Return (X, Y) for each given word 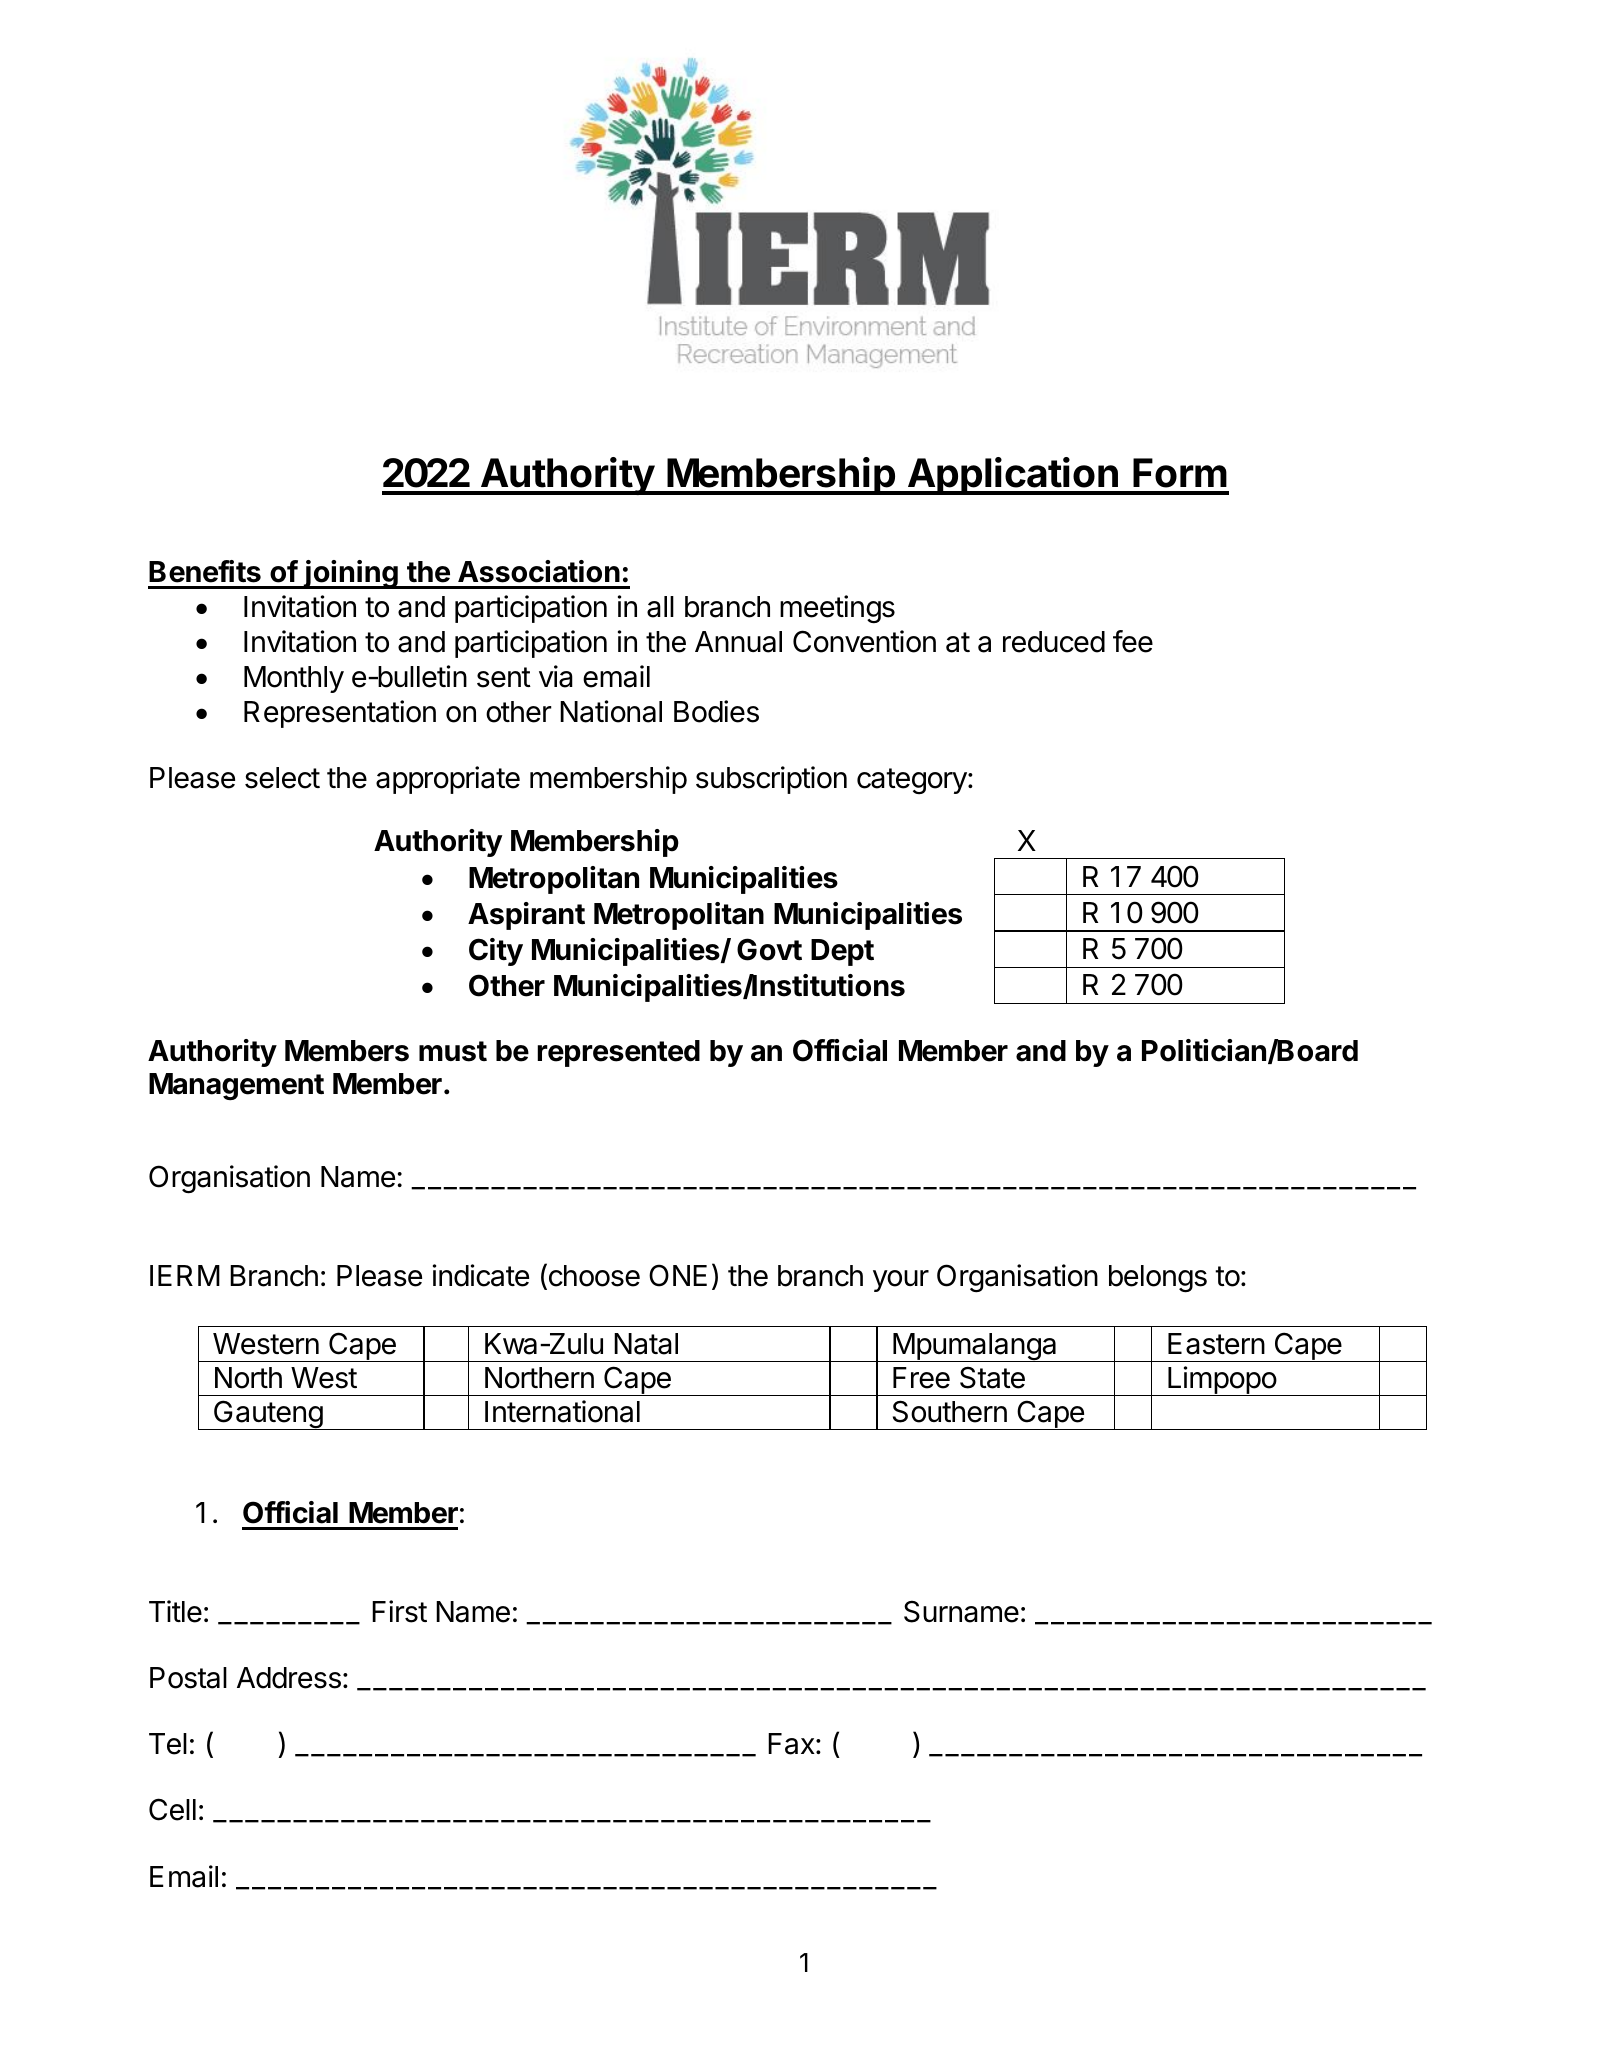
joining (351, 574)
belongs (1158, 1279)
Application (1013, 476)
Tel (168, 1744)
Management (236, 1087)
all (660, 607)
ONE (678, 1275)
